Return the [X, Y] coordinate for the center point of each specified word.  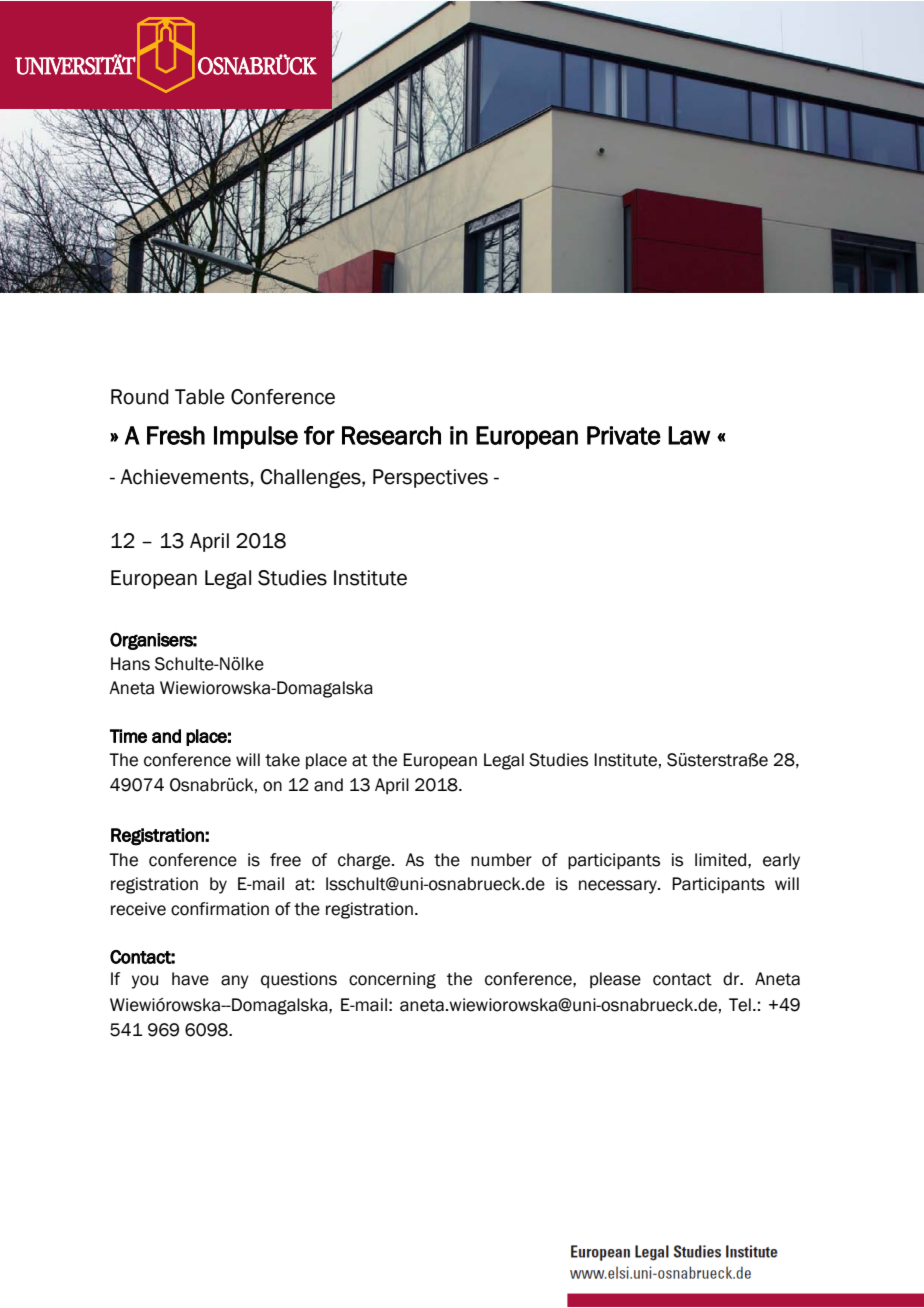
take [282, 760]
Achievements [185, 477]
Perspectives [430, 478]
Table [200, 397]
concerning [392, 980]
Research [391, 435]
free [285, 860]
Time [128, 736]
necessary [619, 887]
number [501, 860]
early [781, 861]
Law [689, 435]
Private [624, 435]
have [190, 979]
